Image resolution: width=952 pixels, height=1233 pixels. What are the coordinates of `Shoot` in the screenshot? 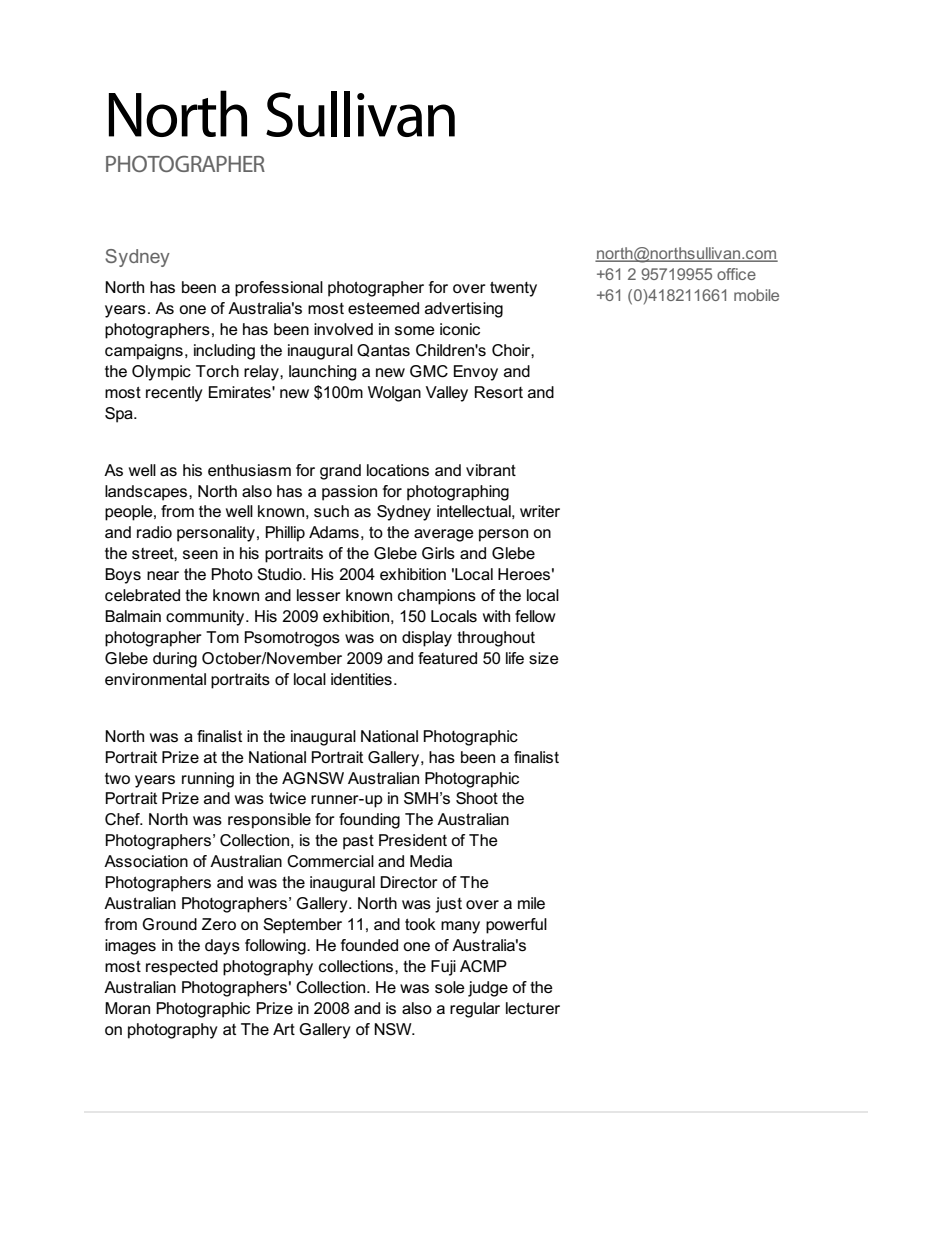 It's located at (477, 798).
